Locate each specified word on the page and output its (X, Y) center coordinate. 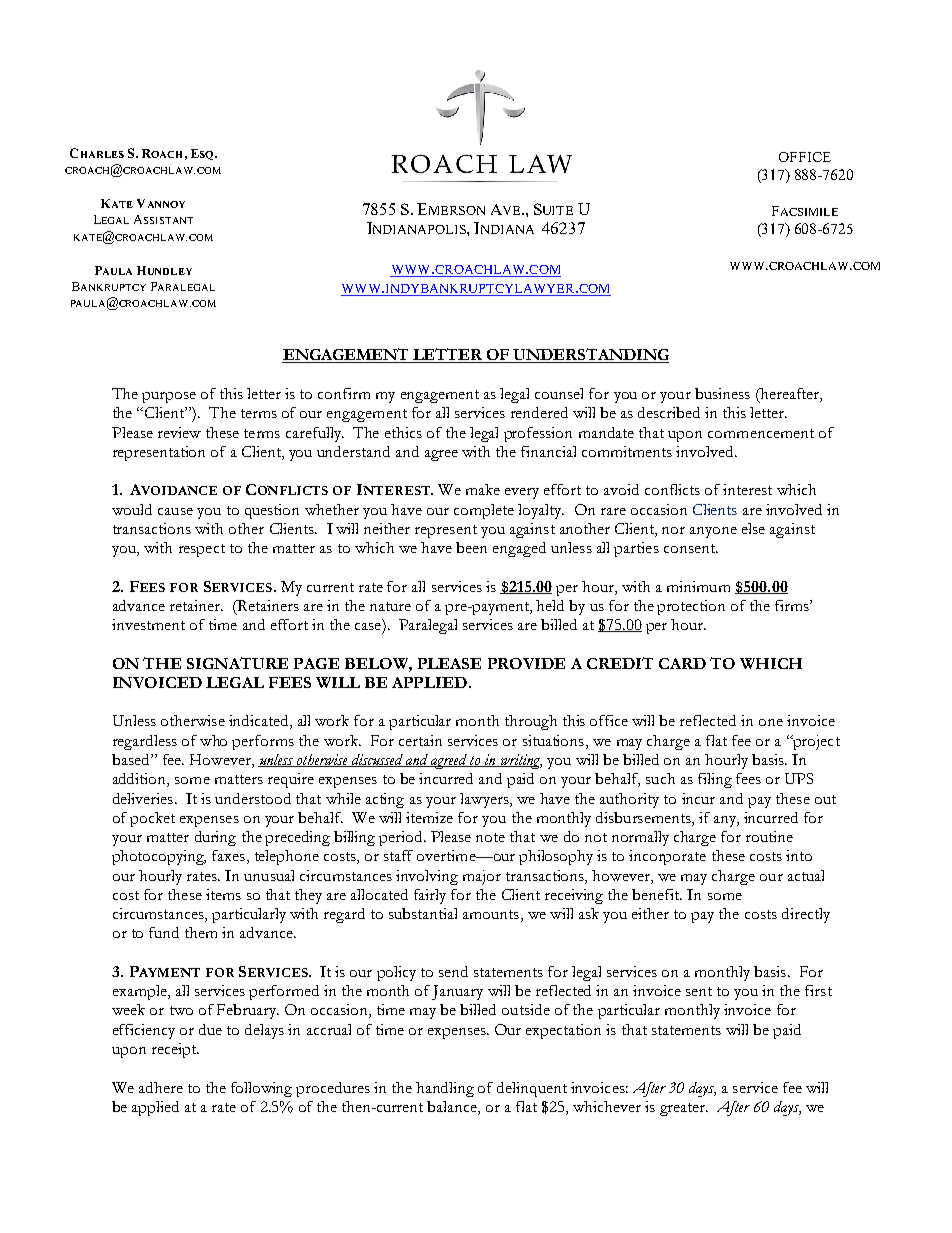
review (179, 432)
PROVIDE (526, 663)
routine (769, 836)
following (261, 1089)
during (215, 838)
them (201, 932)
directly (806, 915)
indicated (260, 722)
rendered (539, 412)
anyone (713, 532)
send (453, 971)
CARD (682, 663)
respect (202, 550)
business (722, 393)
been (471, 547)
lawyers (485, 800)
